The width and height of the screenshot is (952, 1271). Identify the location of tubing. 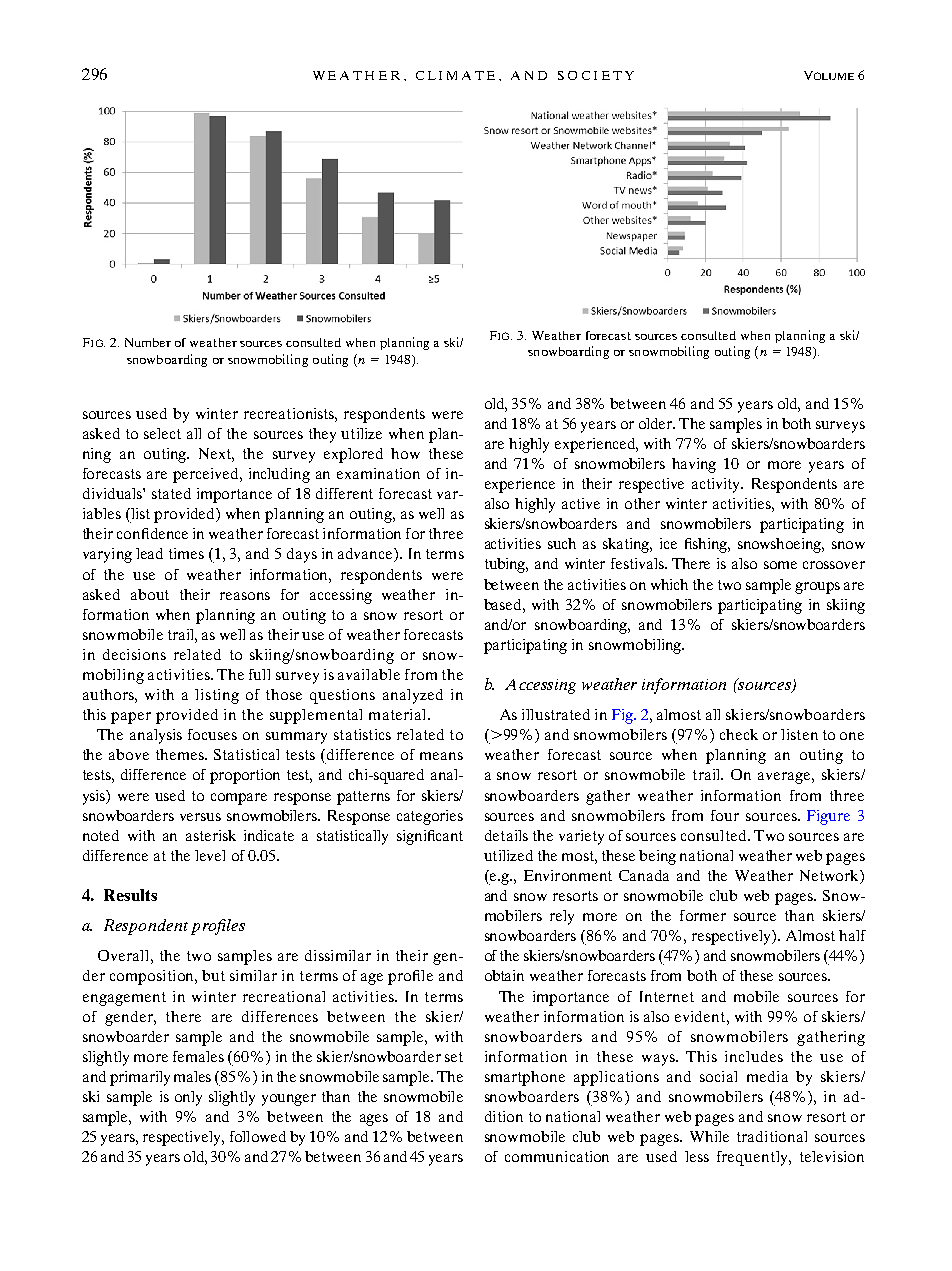
(506, 565).
